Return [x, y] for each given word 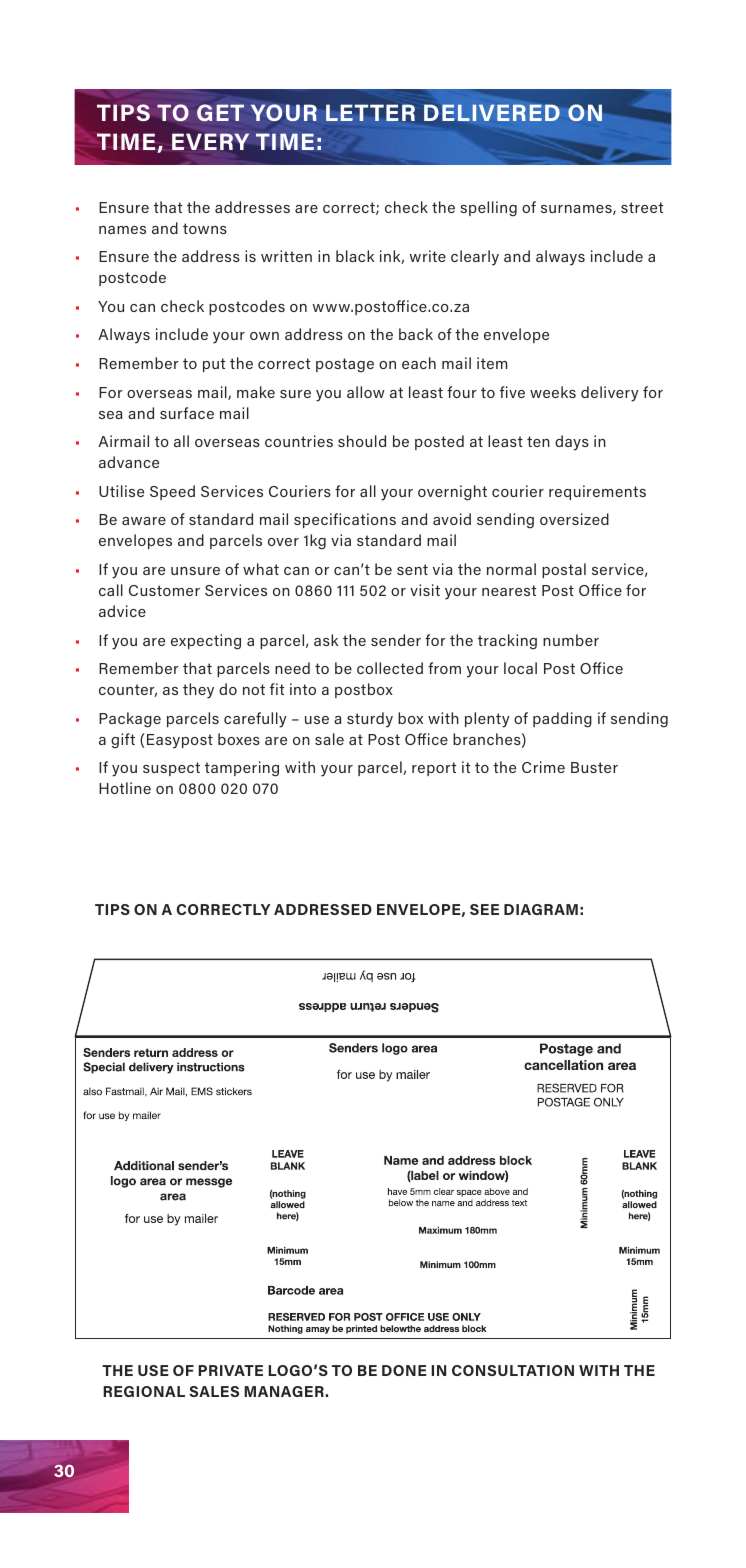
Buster [594, 767]
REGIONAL [144, 1391]
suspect [171, 769]
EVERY [210, 141]
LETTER [370, 112]
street [642, 207]
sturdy [370, 720]
